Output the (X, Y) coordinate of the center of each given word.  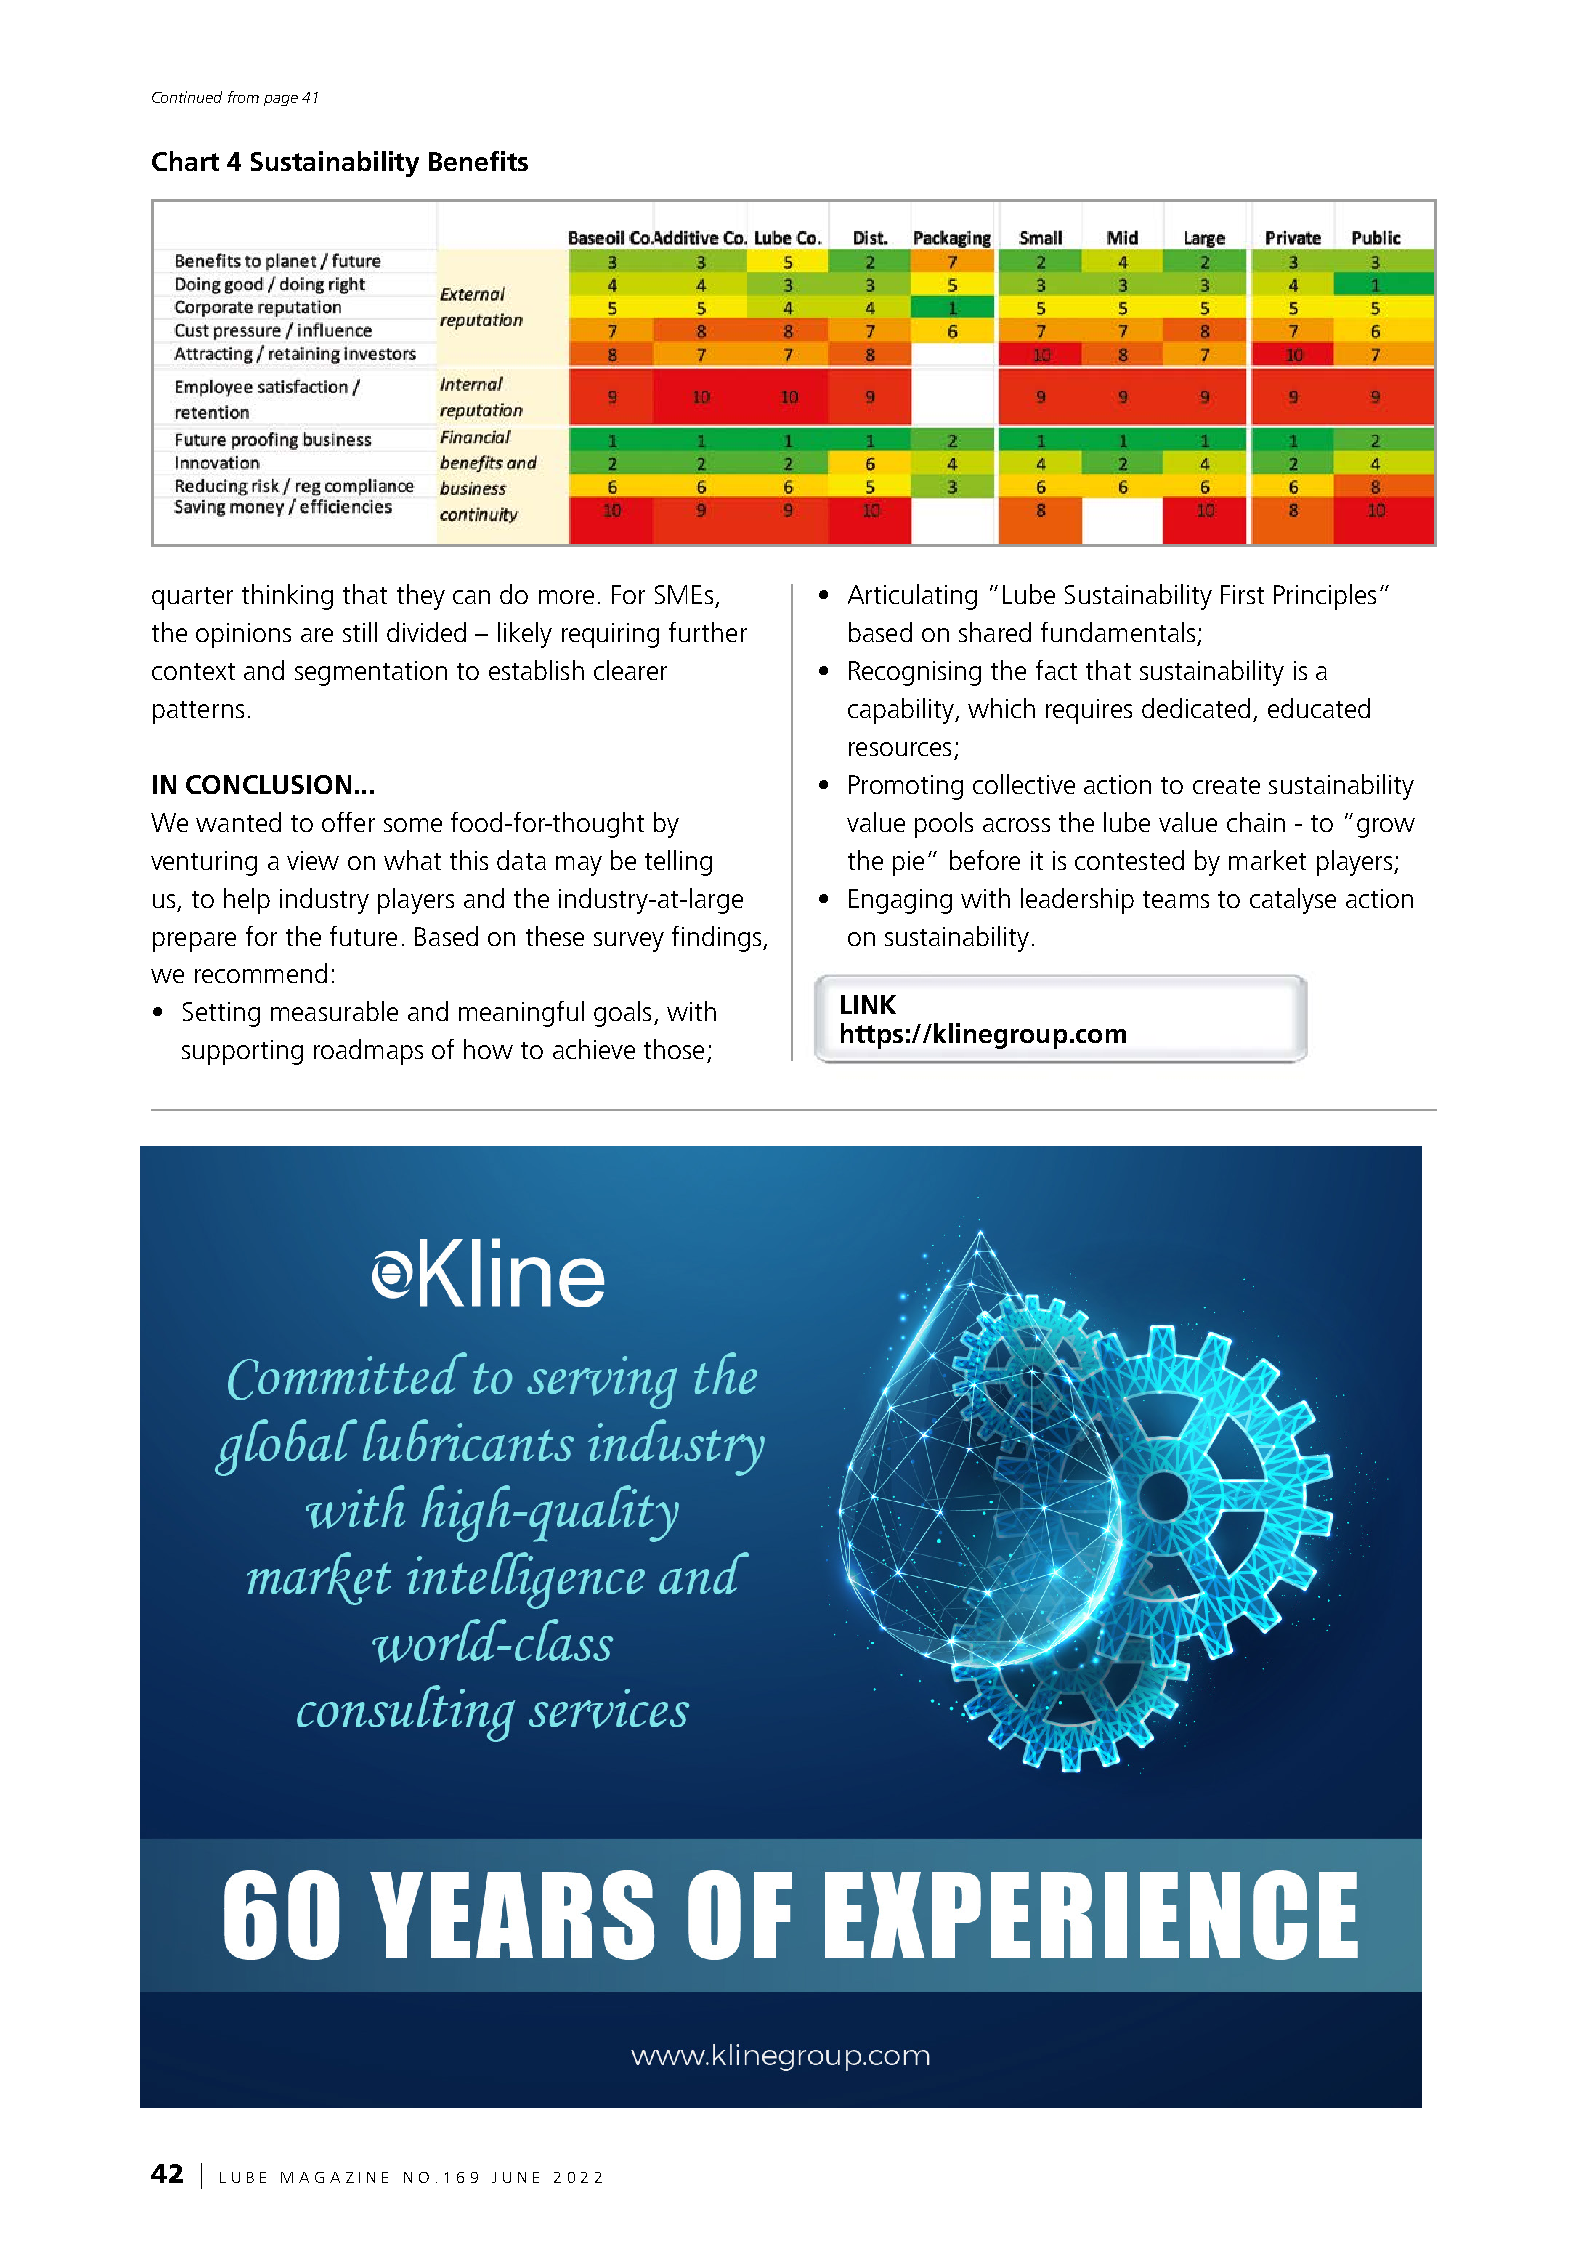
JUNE (515, 2177)
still (360, 632)
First (1242, 594)
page (281, 100)
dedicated (1196, 708)
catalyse (1293, 901)
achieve (594, 1049)
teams (1176, 899)
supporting (242, 1052)
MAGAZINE (334, 2177)
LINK (868, 1004)
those (674, 1049)
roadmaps (368, 1052)
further (708, 632)
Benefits (478, 161)
